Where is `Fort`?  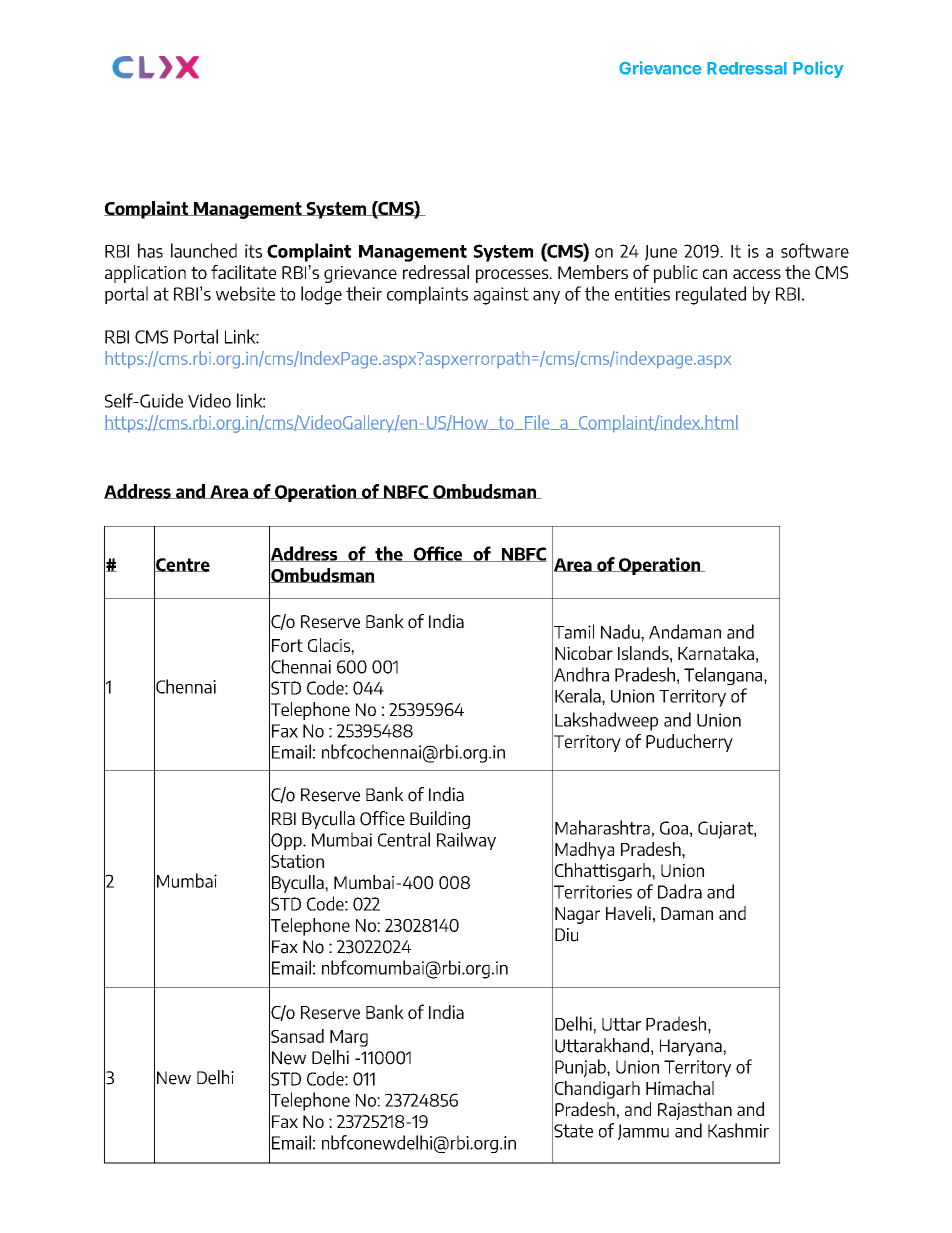 Fort is located at coordinates (287, 645).
